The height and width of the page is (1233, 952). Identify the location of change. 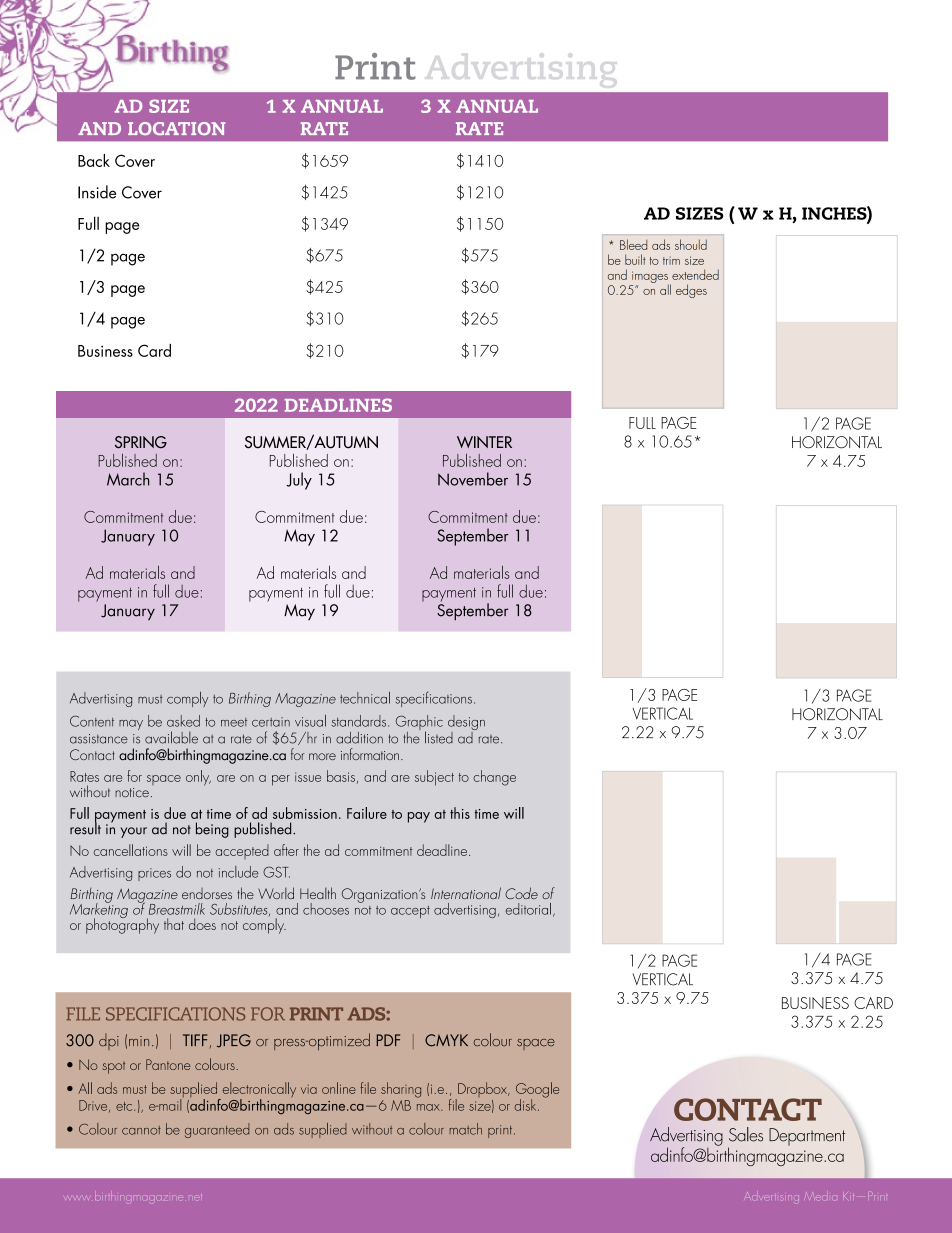
(494, 778).
